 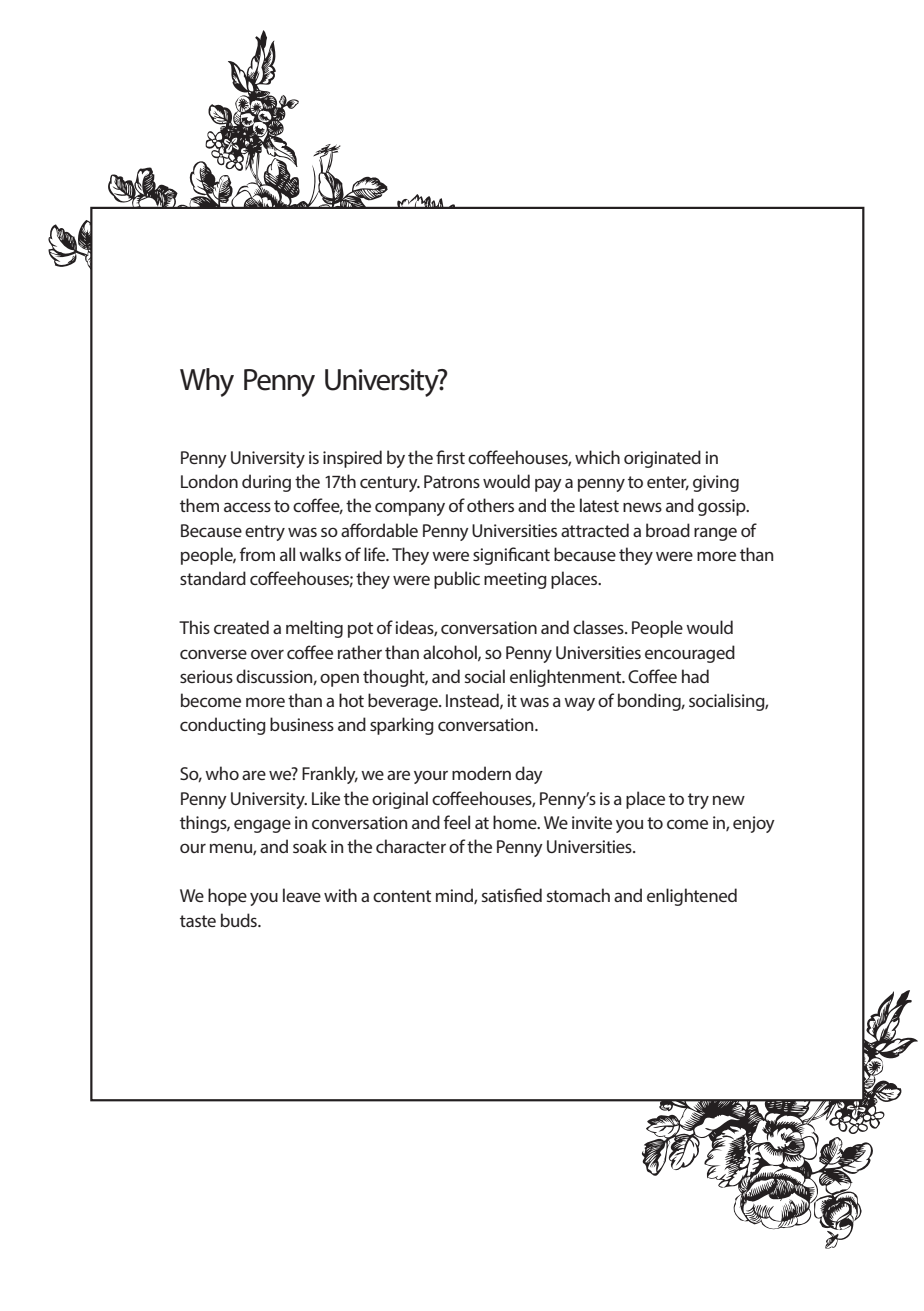 I want to click on sparking, so click(x=402, y=726).
